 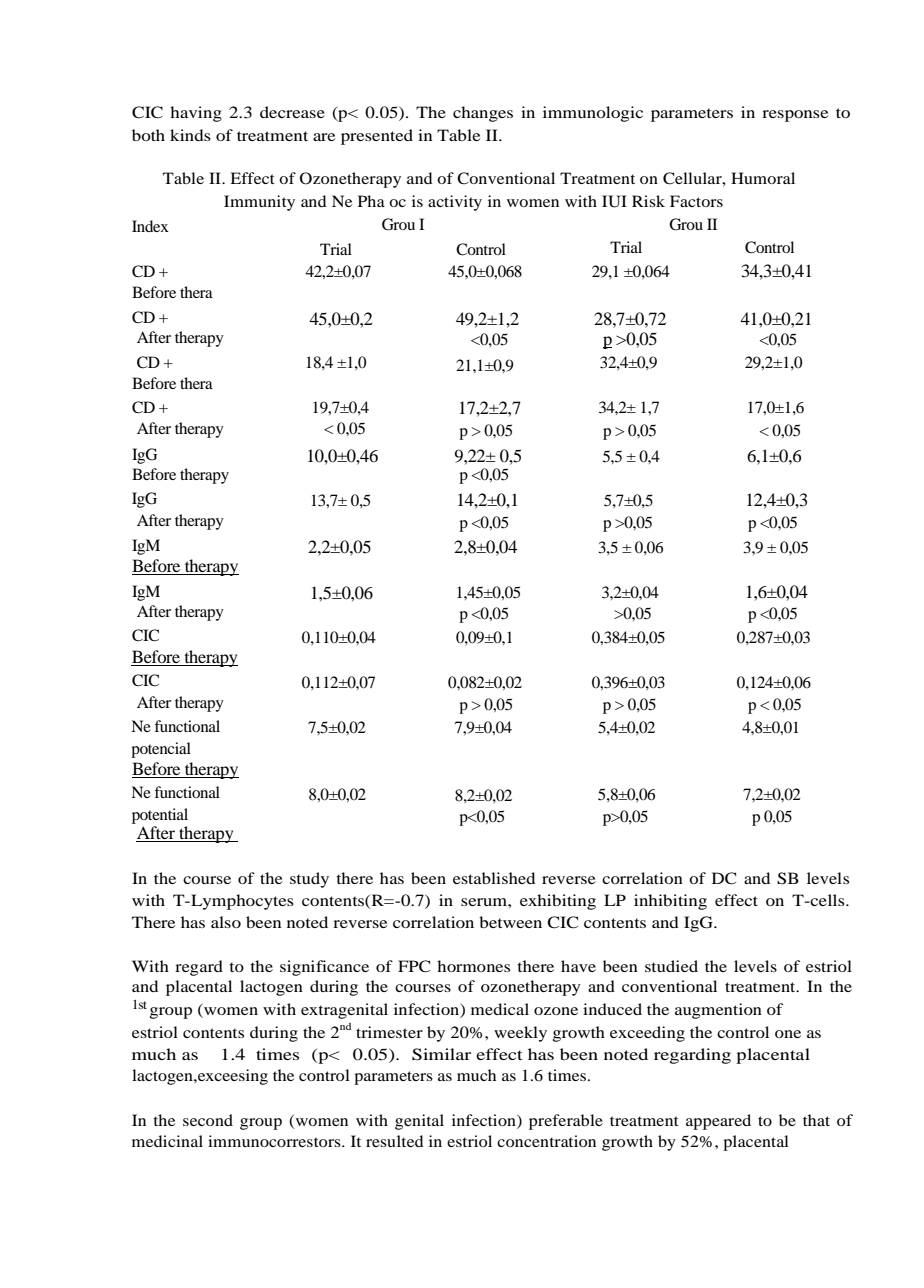 What do you see at coordinates (190, 135) in the image?
I see `kinds` at bounding box center [190, 135].
